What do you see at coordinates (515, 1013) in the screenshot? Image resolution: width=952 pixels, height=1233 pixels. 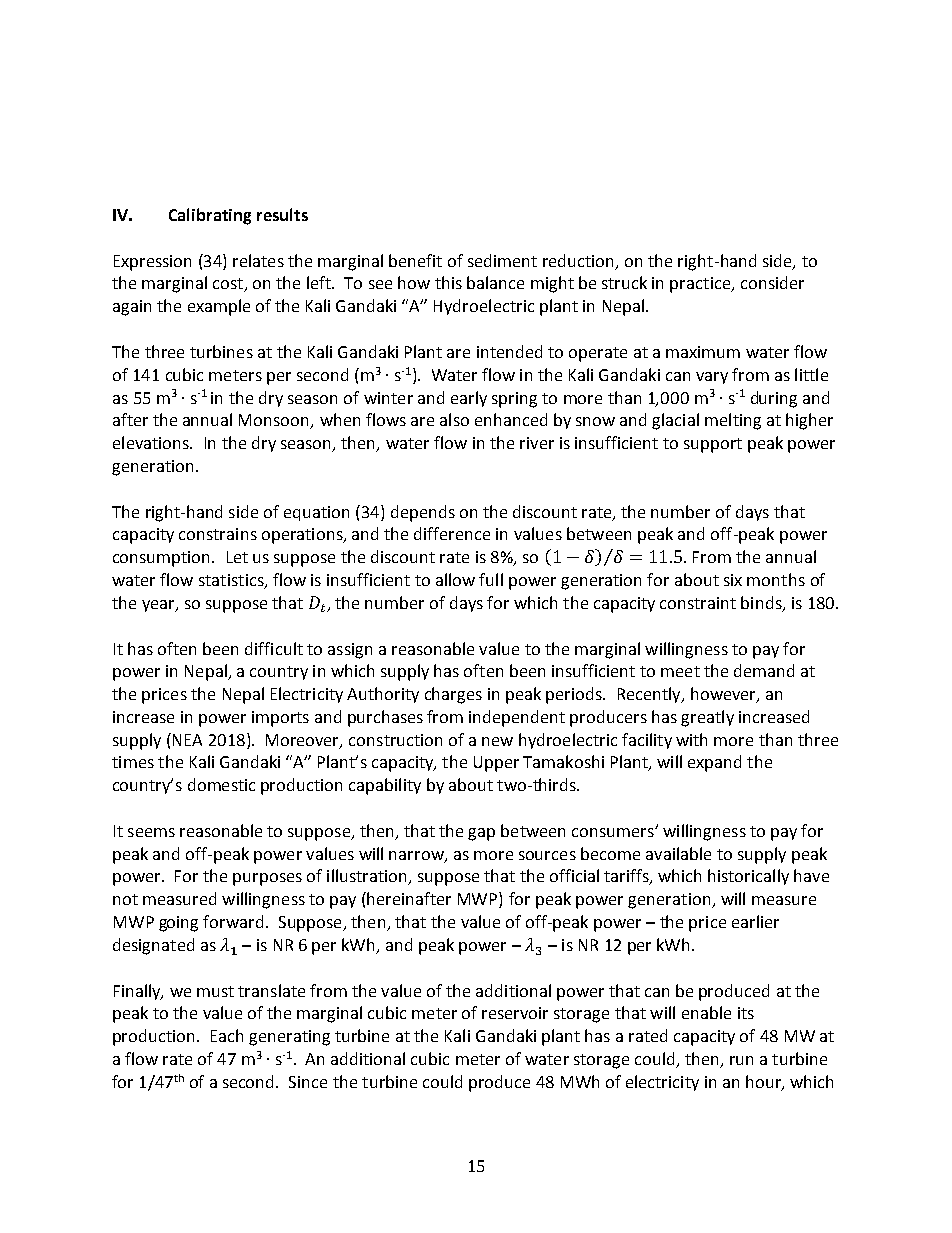 I see `reservoir` at bounding box center [515, 1013].
